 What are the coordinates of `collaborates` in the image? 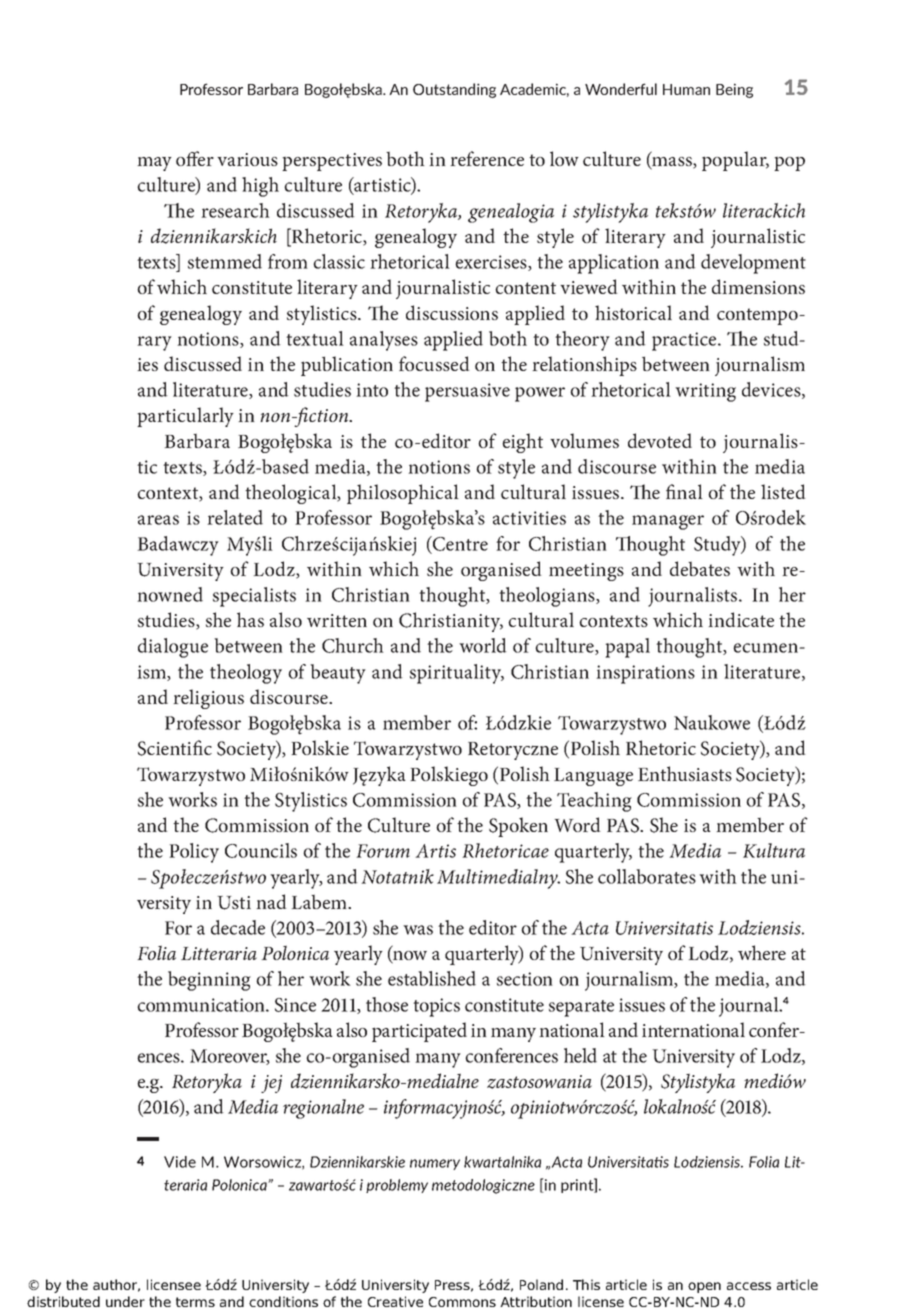 It's located at (647, 876).
